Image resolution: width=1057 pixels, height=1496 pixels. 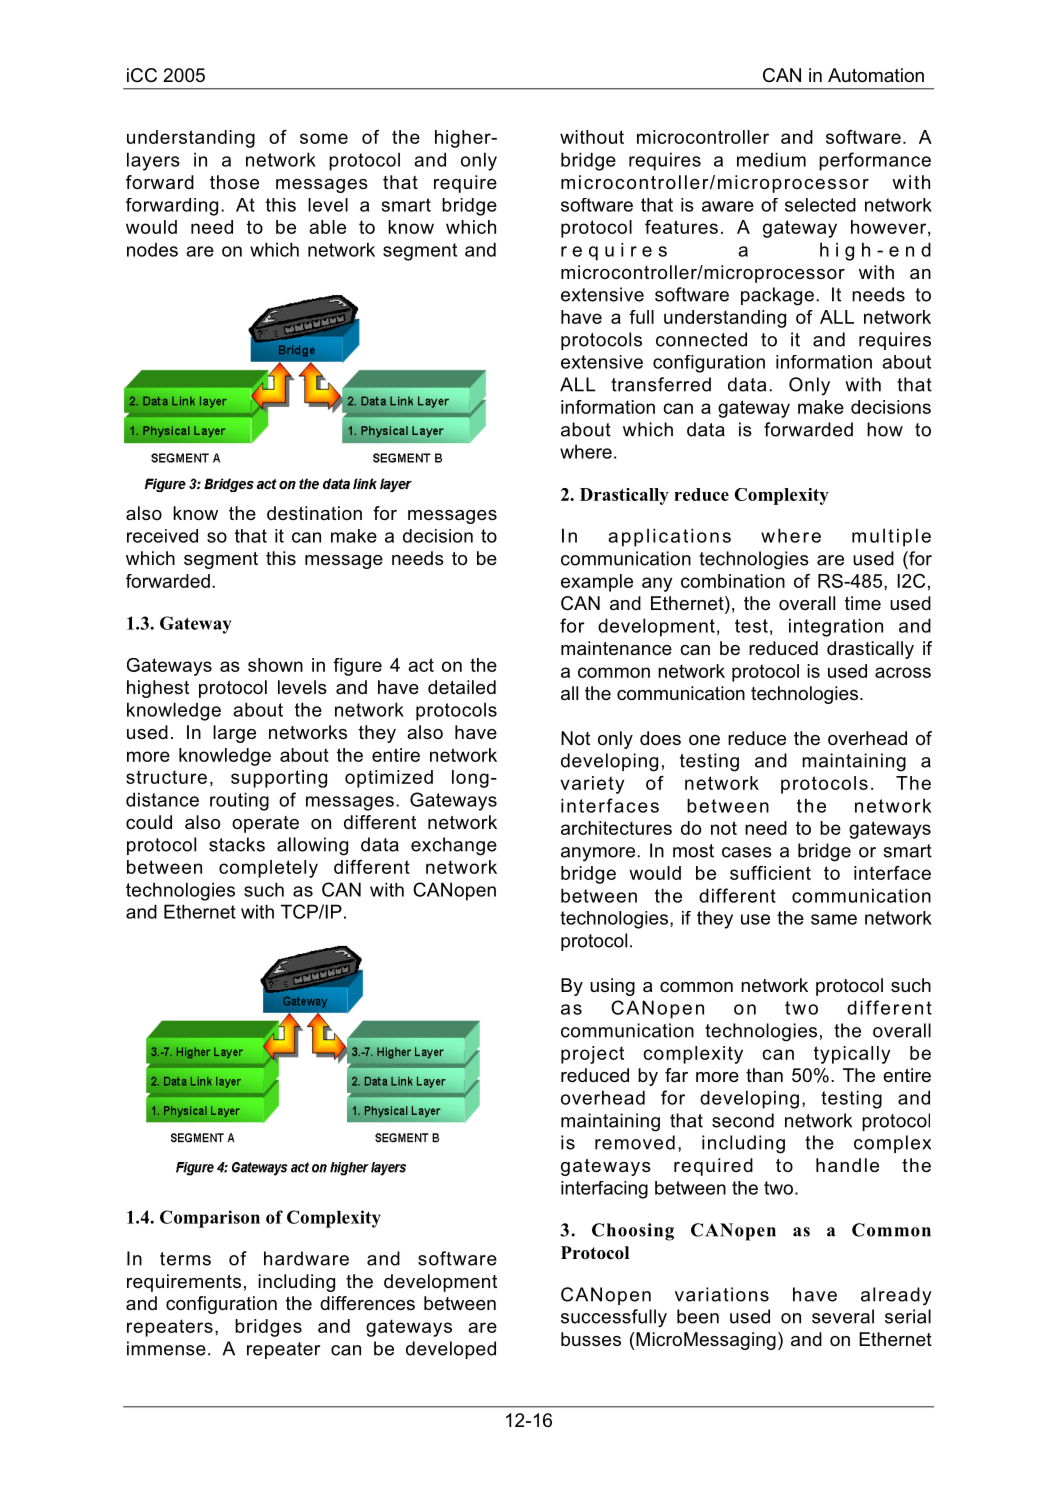 What do you see at coordinates (234, 182) in the screenshot?
I see `those` at bounding box center [234, 182].
